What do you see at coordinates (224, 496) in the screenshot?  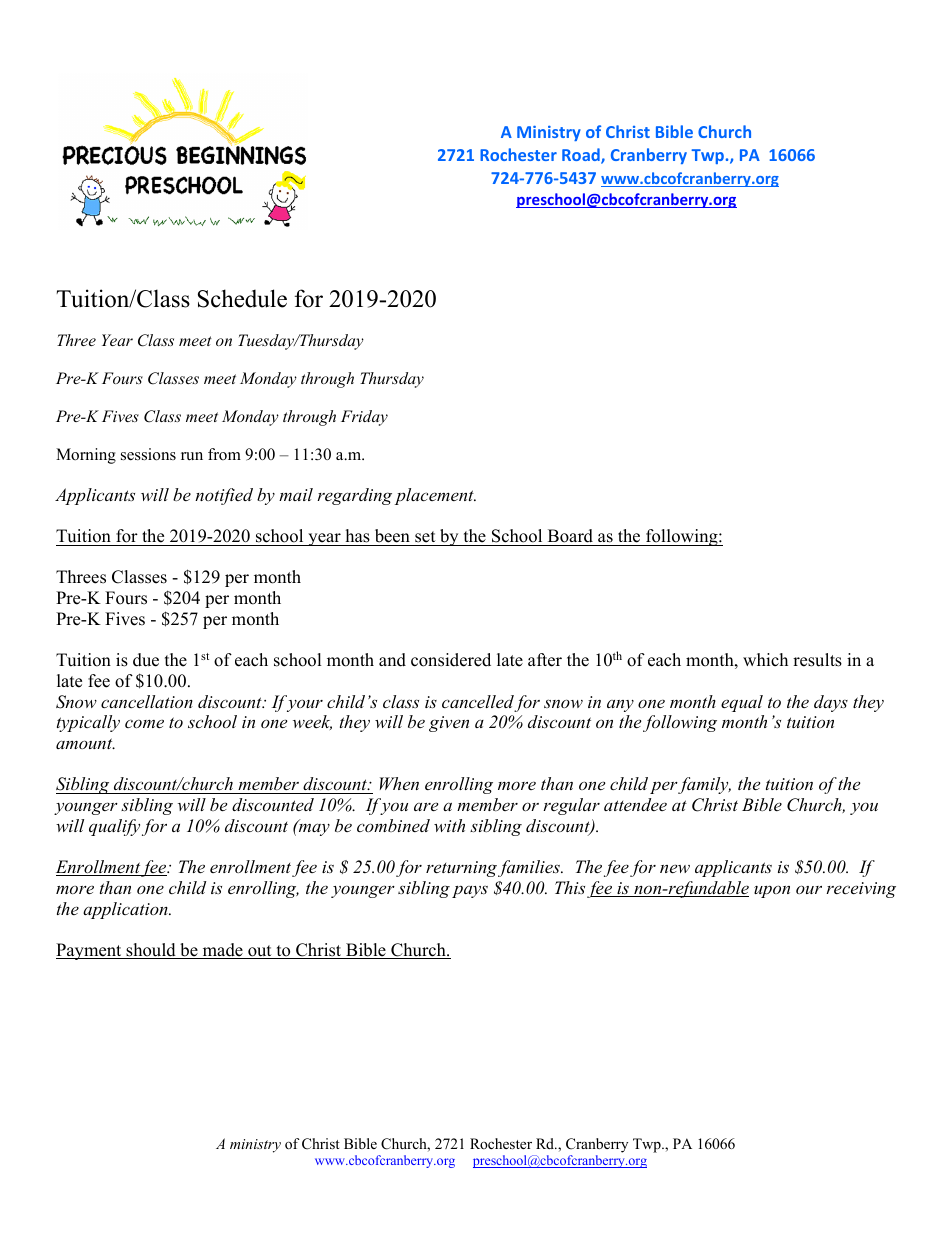 I see `notified` at bounding box center [224, 496].
